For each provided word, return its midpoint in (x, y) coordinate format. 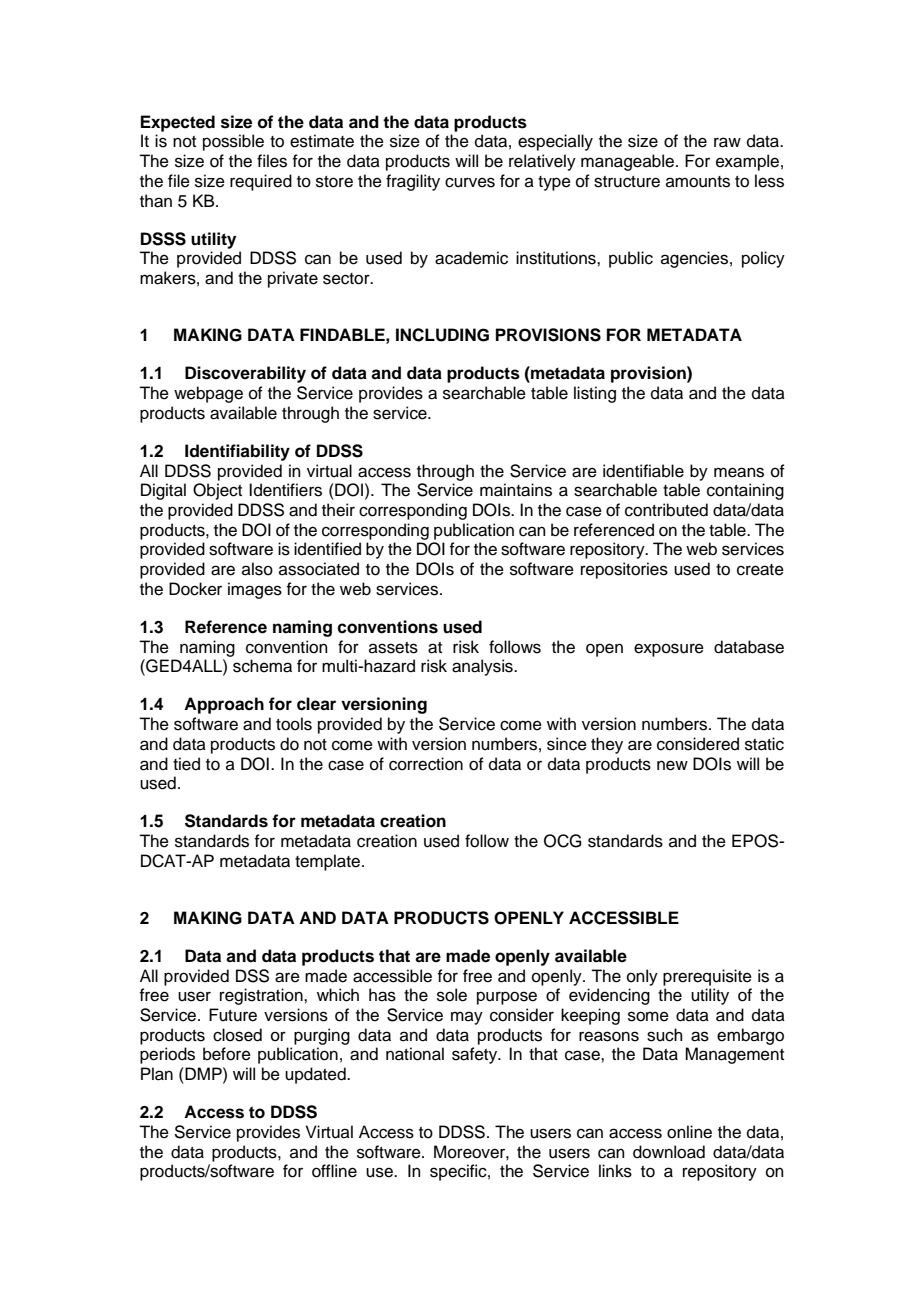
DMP (203, 1073)
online (689, 1132)
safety (476, 1055)
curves (470, 182)
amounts (698, 182)
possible (233, 142)
